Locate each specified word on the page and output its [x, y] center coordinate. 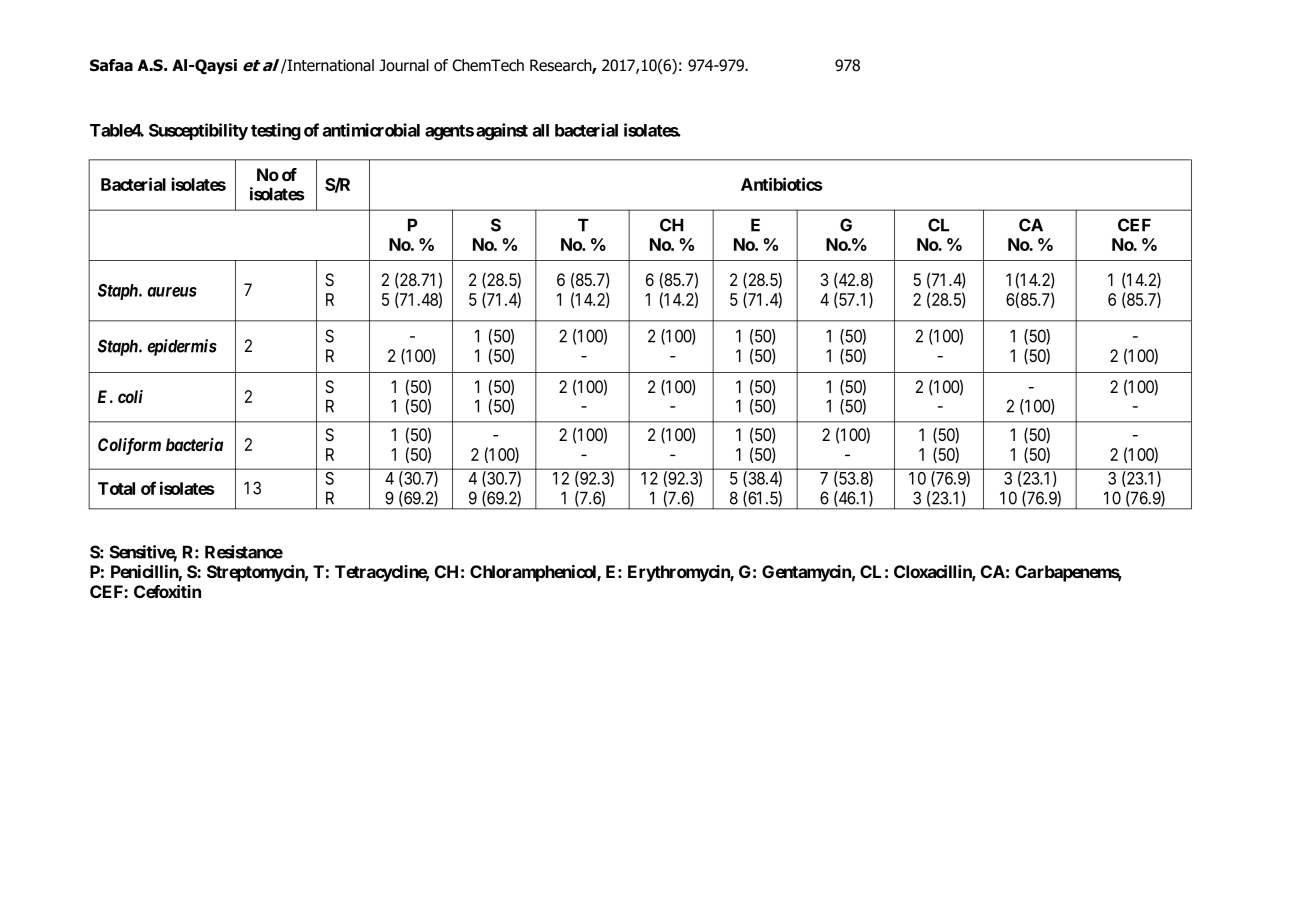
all [541, 130]
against [502, 131]
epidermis [182, 347]
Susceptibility [198, 131]
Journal [404, 65]
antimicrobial [371, 130]
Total [116, 488]
